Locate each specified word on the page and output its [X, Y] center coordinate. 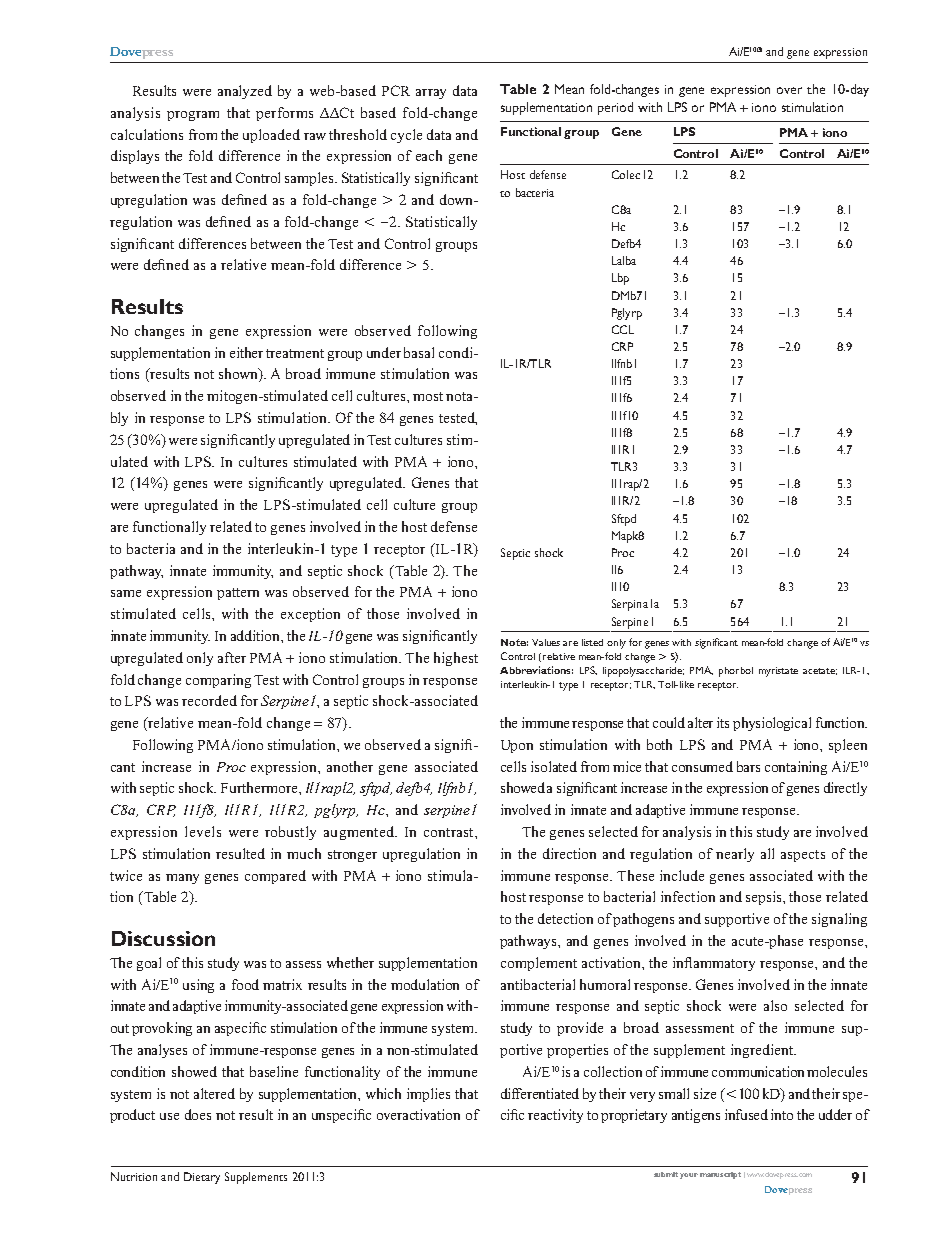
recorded [209, 700]
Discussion [163, 938]
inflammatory [714, 964]
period [615, 108]
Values [546, 642]
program [193, 116]
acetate [820, 671]
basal [419, 352]
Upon [517, 746]
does [198, 1114]
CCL [623, 329]
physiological [772, 724]
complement [539, 964]
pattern [238, 594]
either [246, 352]
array [431, 94]
